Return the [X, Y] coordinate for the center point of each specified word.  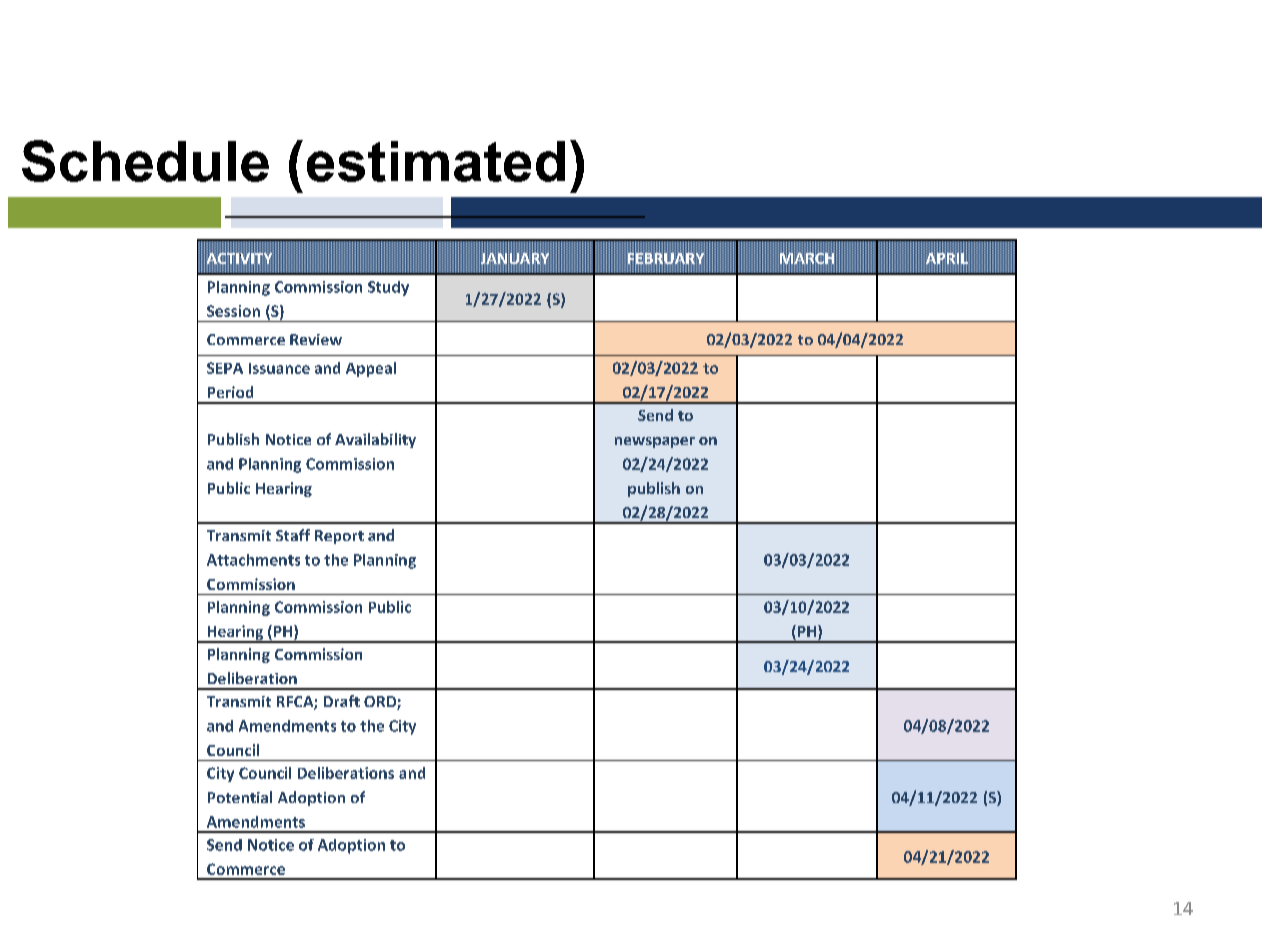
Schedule [145, 161]
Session [233, 311]
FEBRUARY [667, 258]
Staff [293, 535]
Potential [240, 797]
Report [339, 537]
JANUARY [515, 258]
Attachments [253, 560]
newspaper [655, 442]
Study [388, 288]
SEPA [225, 368]
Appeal [371, 369]
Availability [375, 440]
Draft [342, 701]
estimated [436, 161]
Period [230, 392]
